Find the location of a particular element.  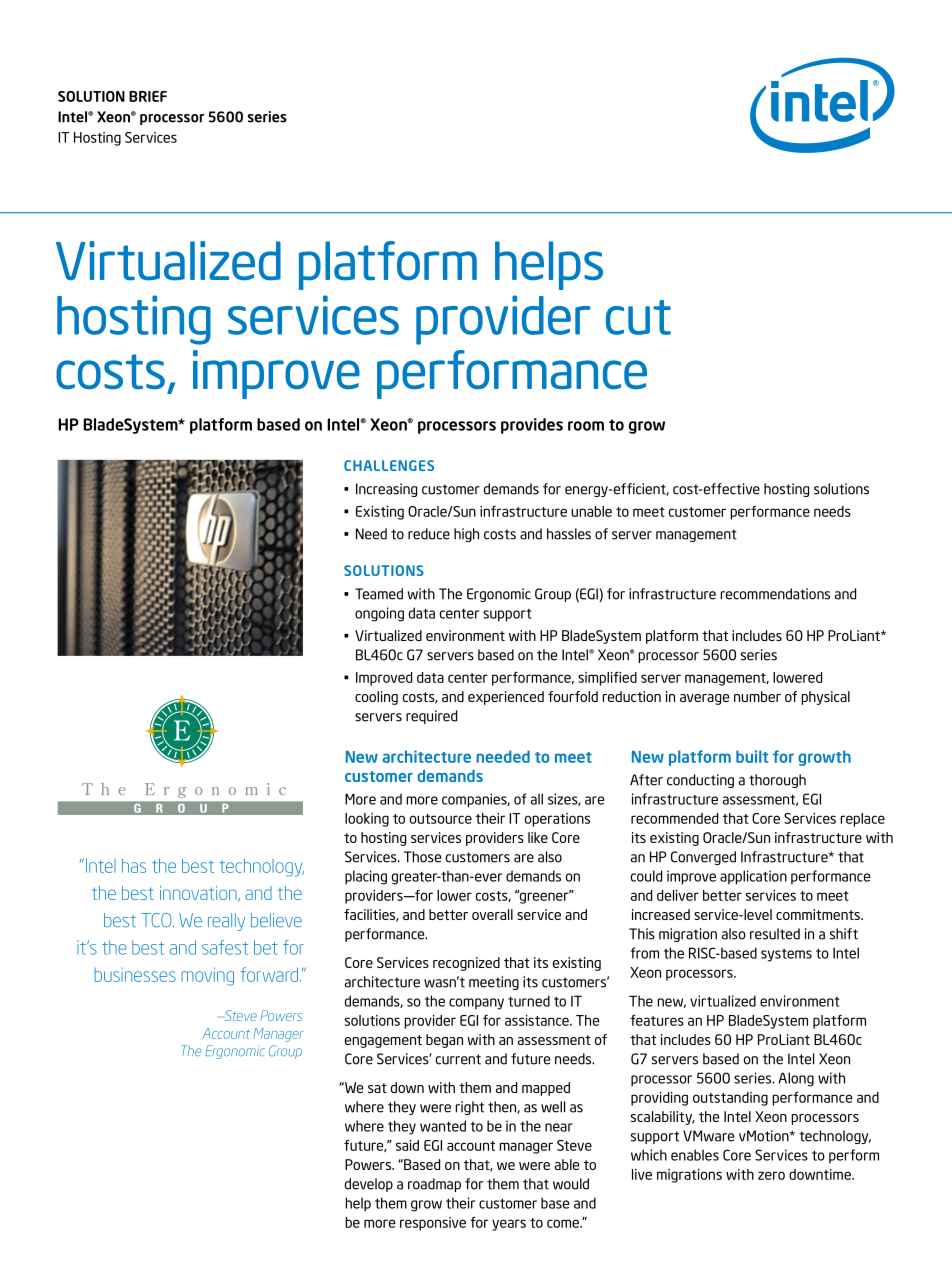

room is located at coordinates (586, 426).
